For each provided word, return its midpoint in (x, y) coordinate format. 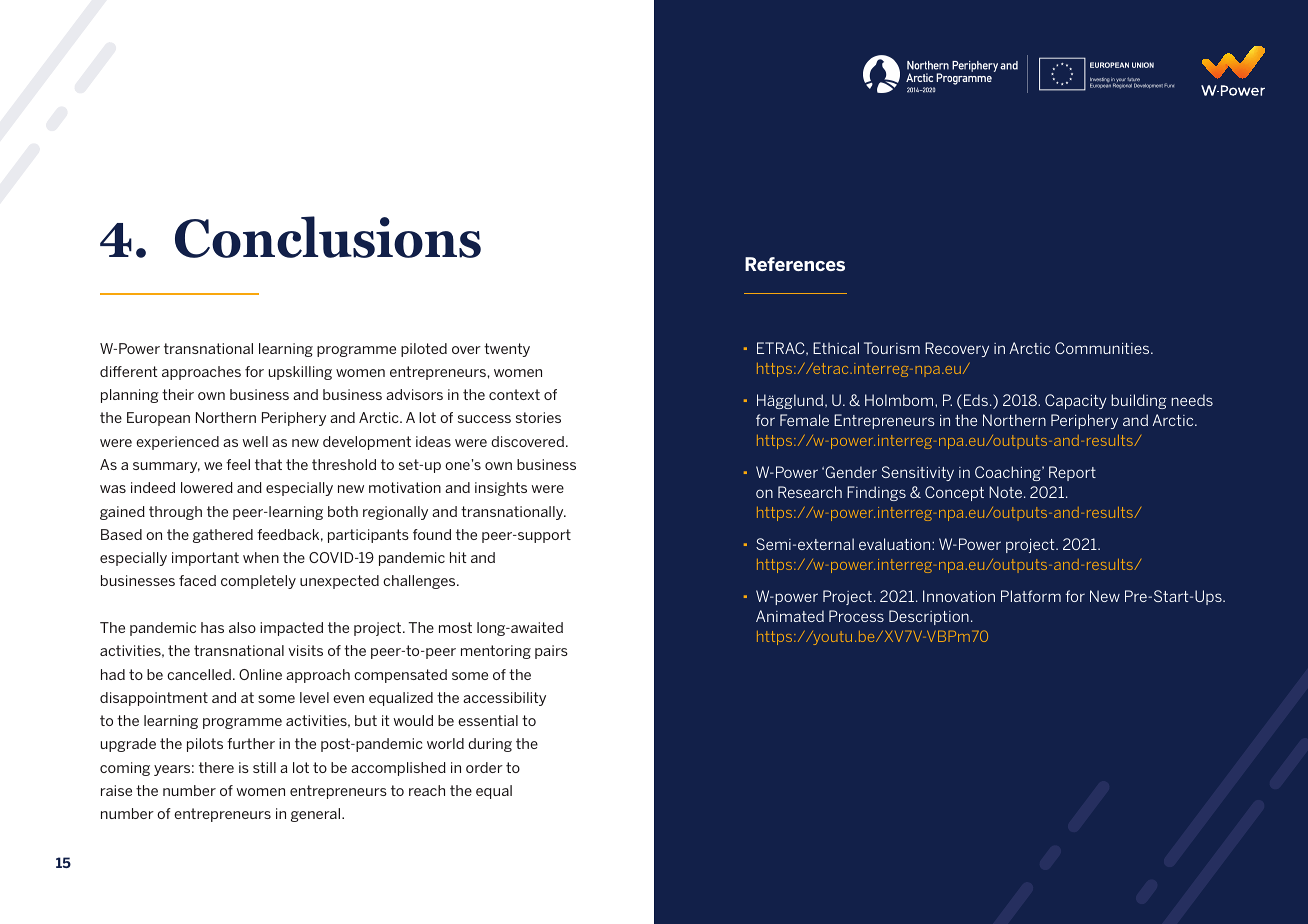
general (317, 815)
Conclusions (328, 237)
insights (501, 489)
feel (238, 464)
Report (1072, 473)
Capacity (1076, 401)
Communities (1103, 348)
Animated (790, 616)
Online (260, 674)
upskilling (300, 373)
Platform (1031, 596)
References (795, 264)
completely (258, 582)
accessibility (504, 699)
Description (929, 617)
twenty (507, 350)
